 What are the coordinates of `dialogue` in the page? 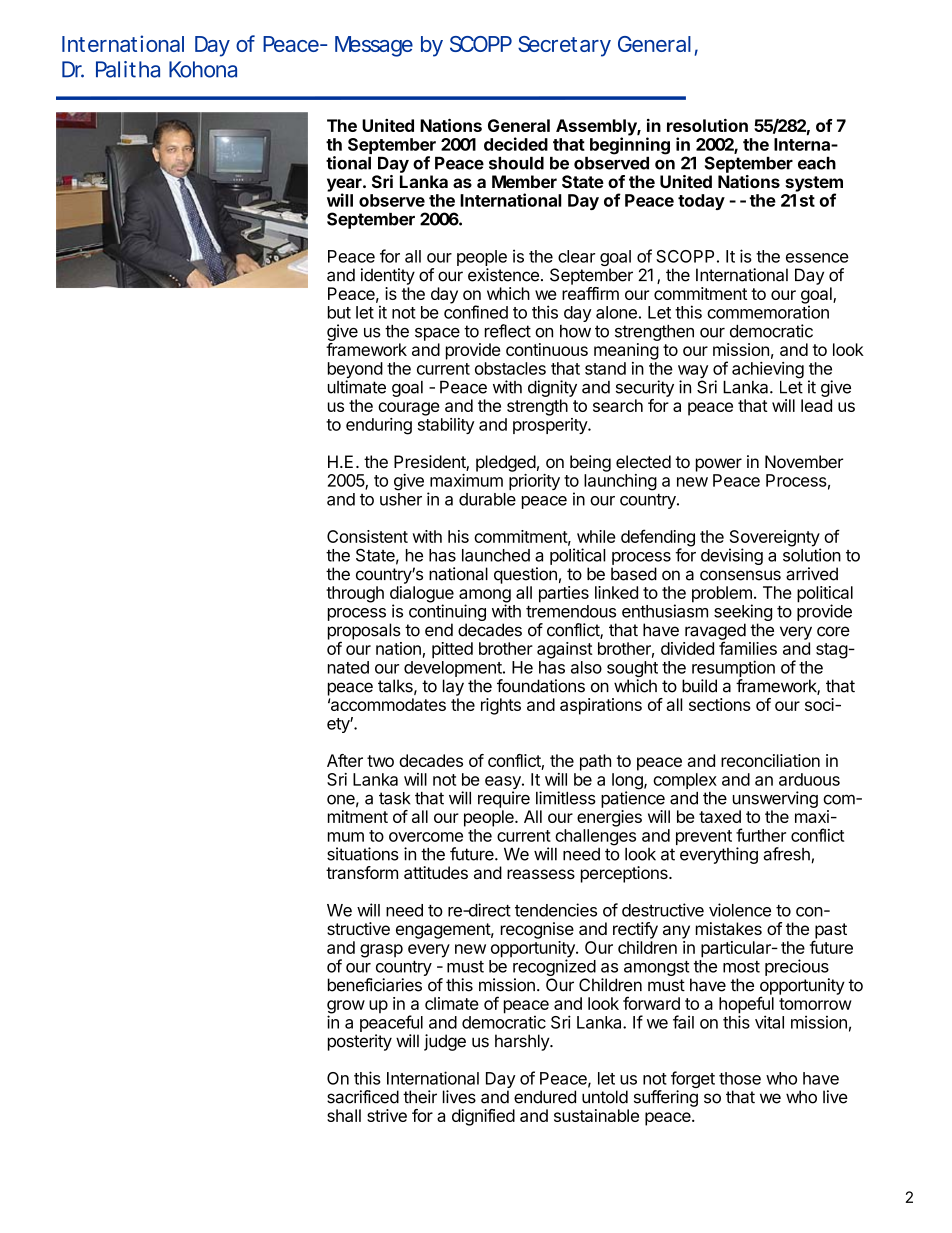 It's located at (422, 595).
